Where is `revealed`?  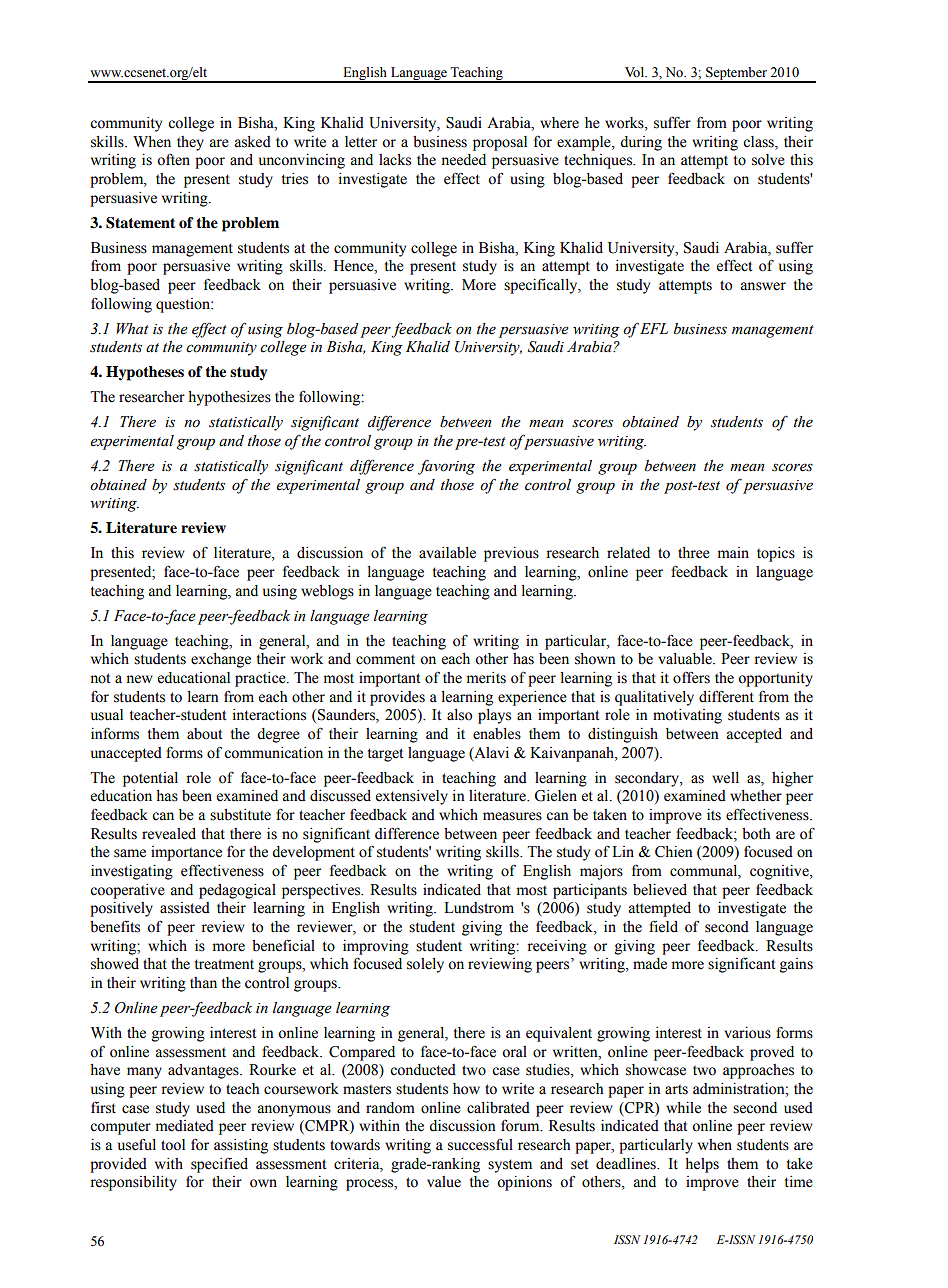
revealed is located at coordinates (169, 834).
